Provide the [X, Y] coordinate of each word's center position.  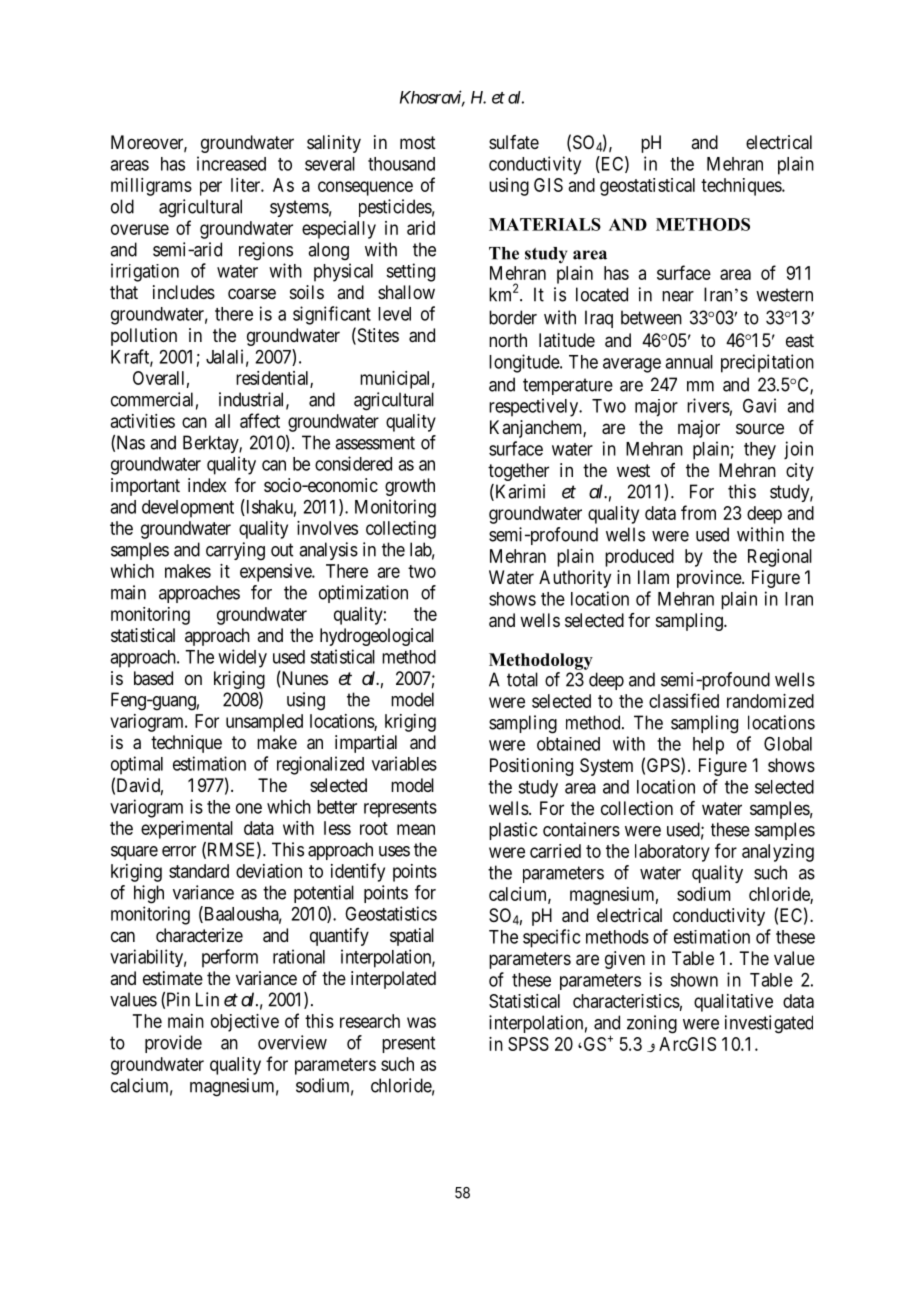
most [418, 142]
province [710, 579]
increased [231, 163]
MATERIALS [545, 224]
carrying [235, 551]
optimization [363, 594]
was [421, 1022]
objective [245, 1023]
